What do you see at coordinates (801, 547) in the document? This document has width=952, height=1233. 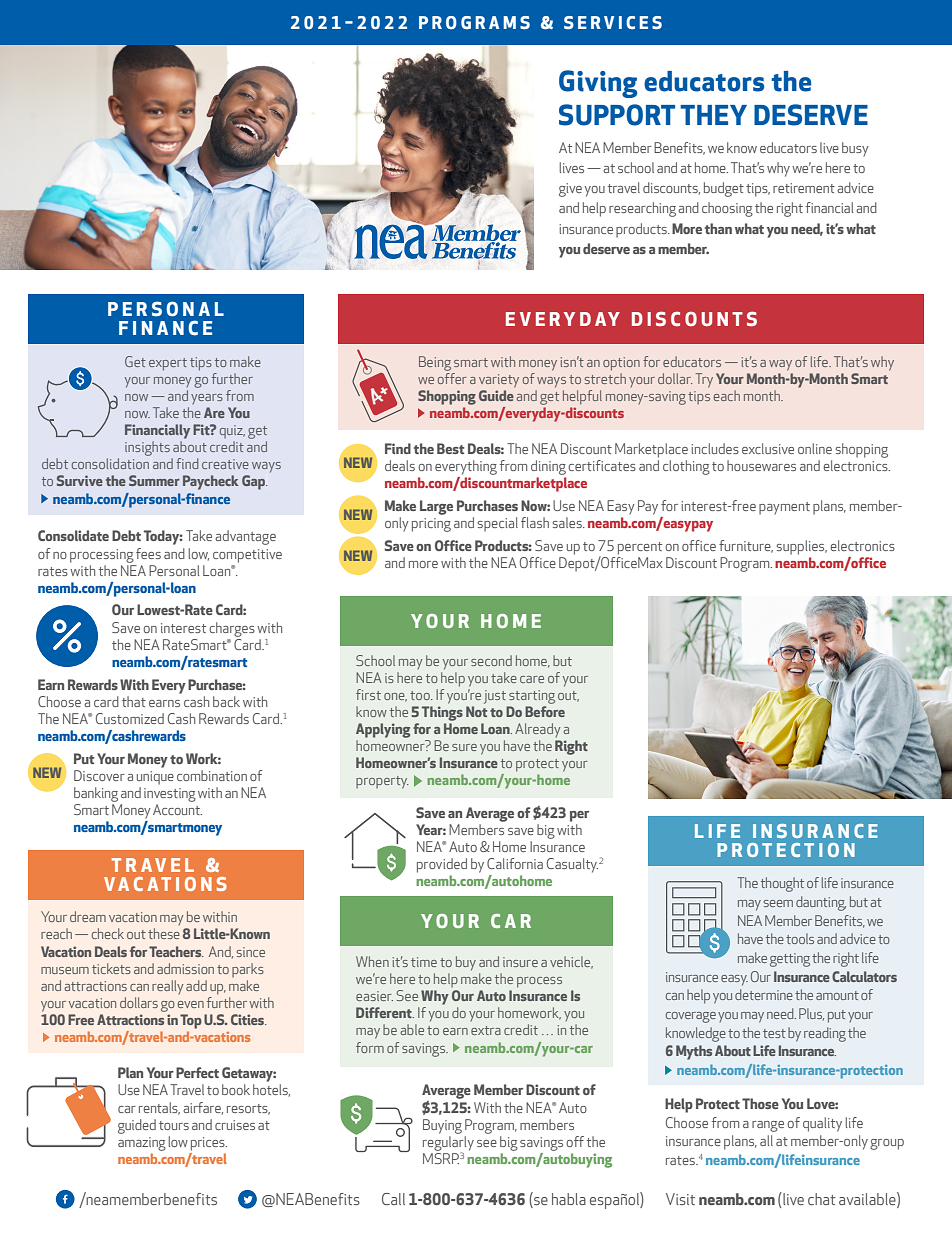 I see `supplies` at bounding box center [801, 547].
